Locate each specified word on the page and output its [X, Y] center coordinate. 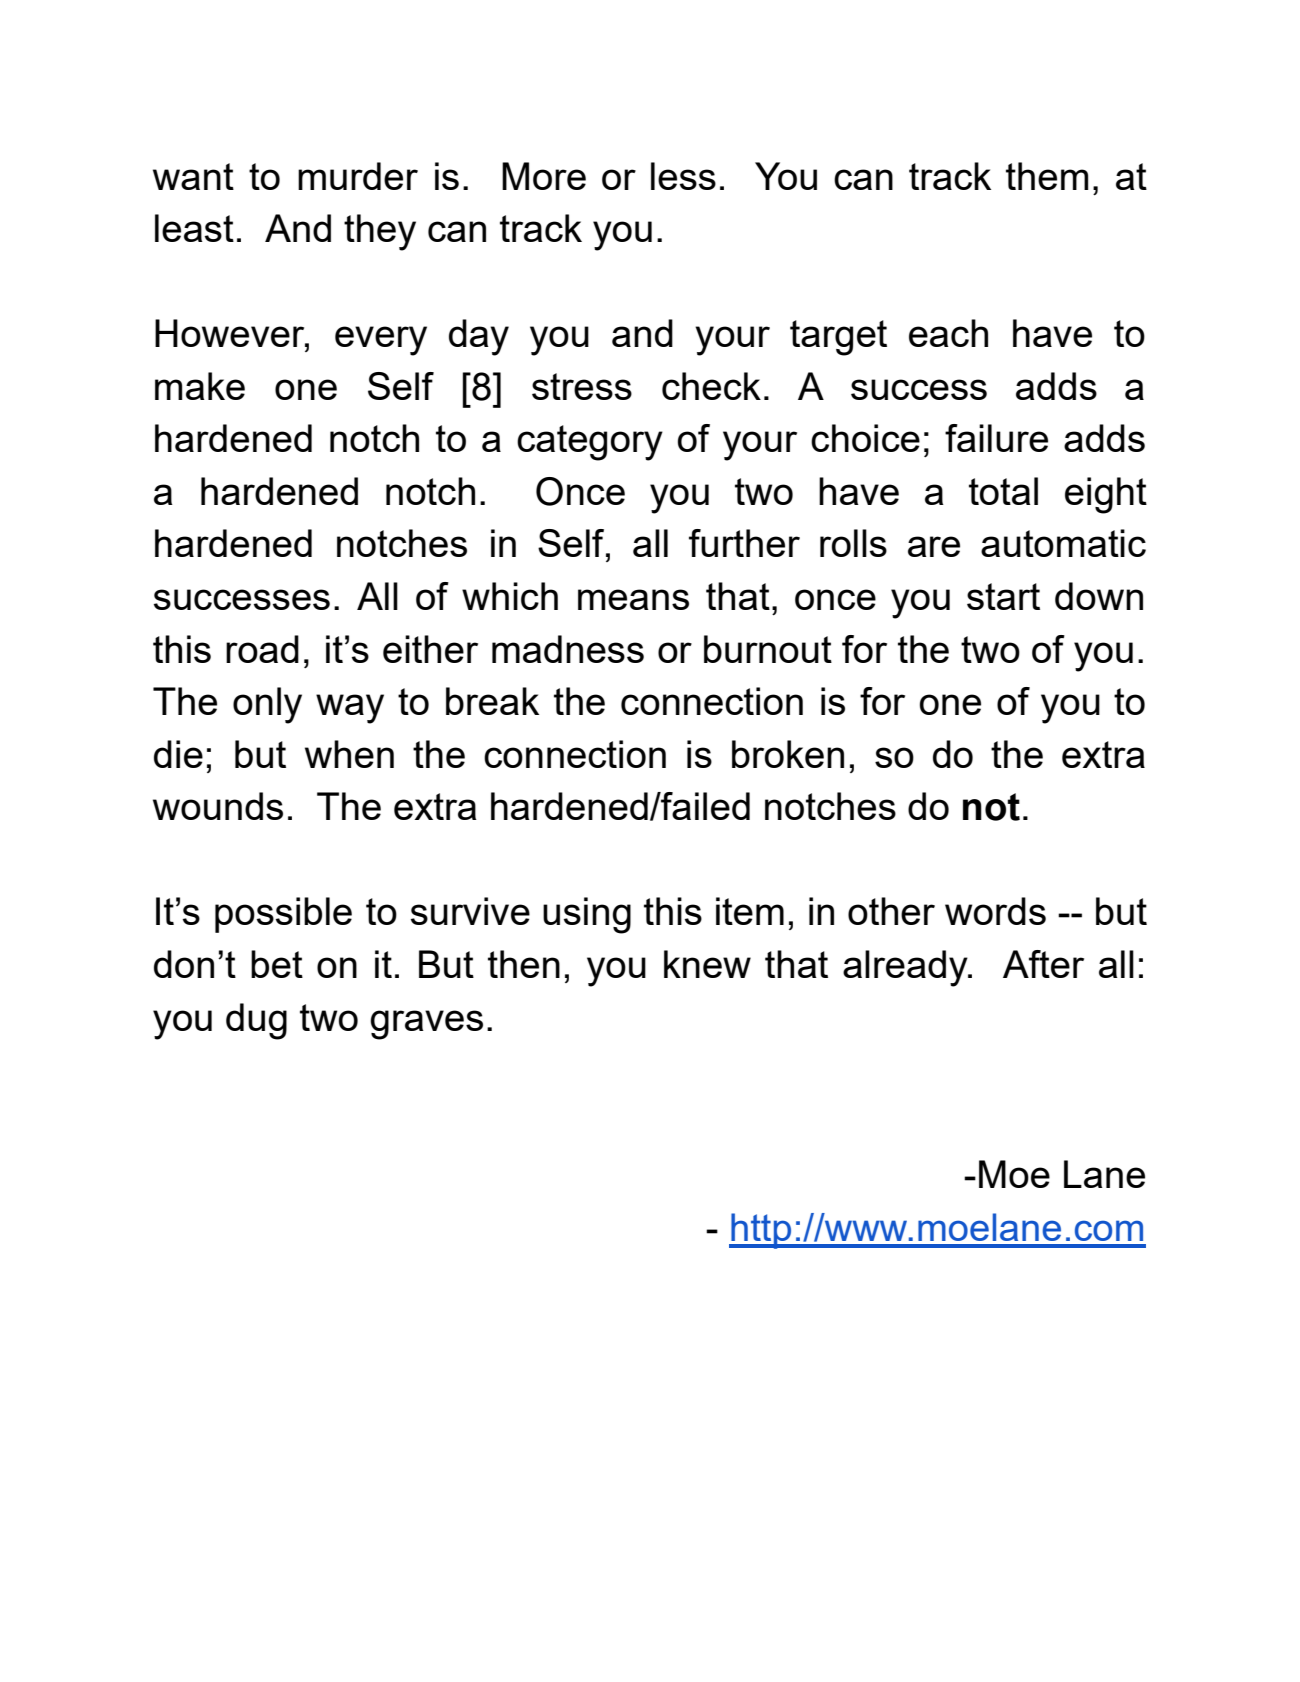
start [1003, 596]
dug [256, 1021]
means [633, 599]
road [262, 649]
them [1047, 176]
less [683, 176]
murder [358, 176]
